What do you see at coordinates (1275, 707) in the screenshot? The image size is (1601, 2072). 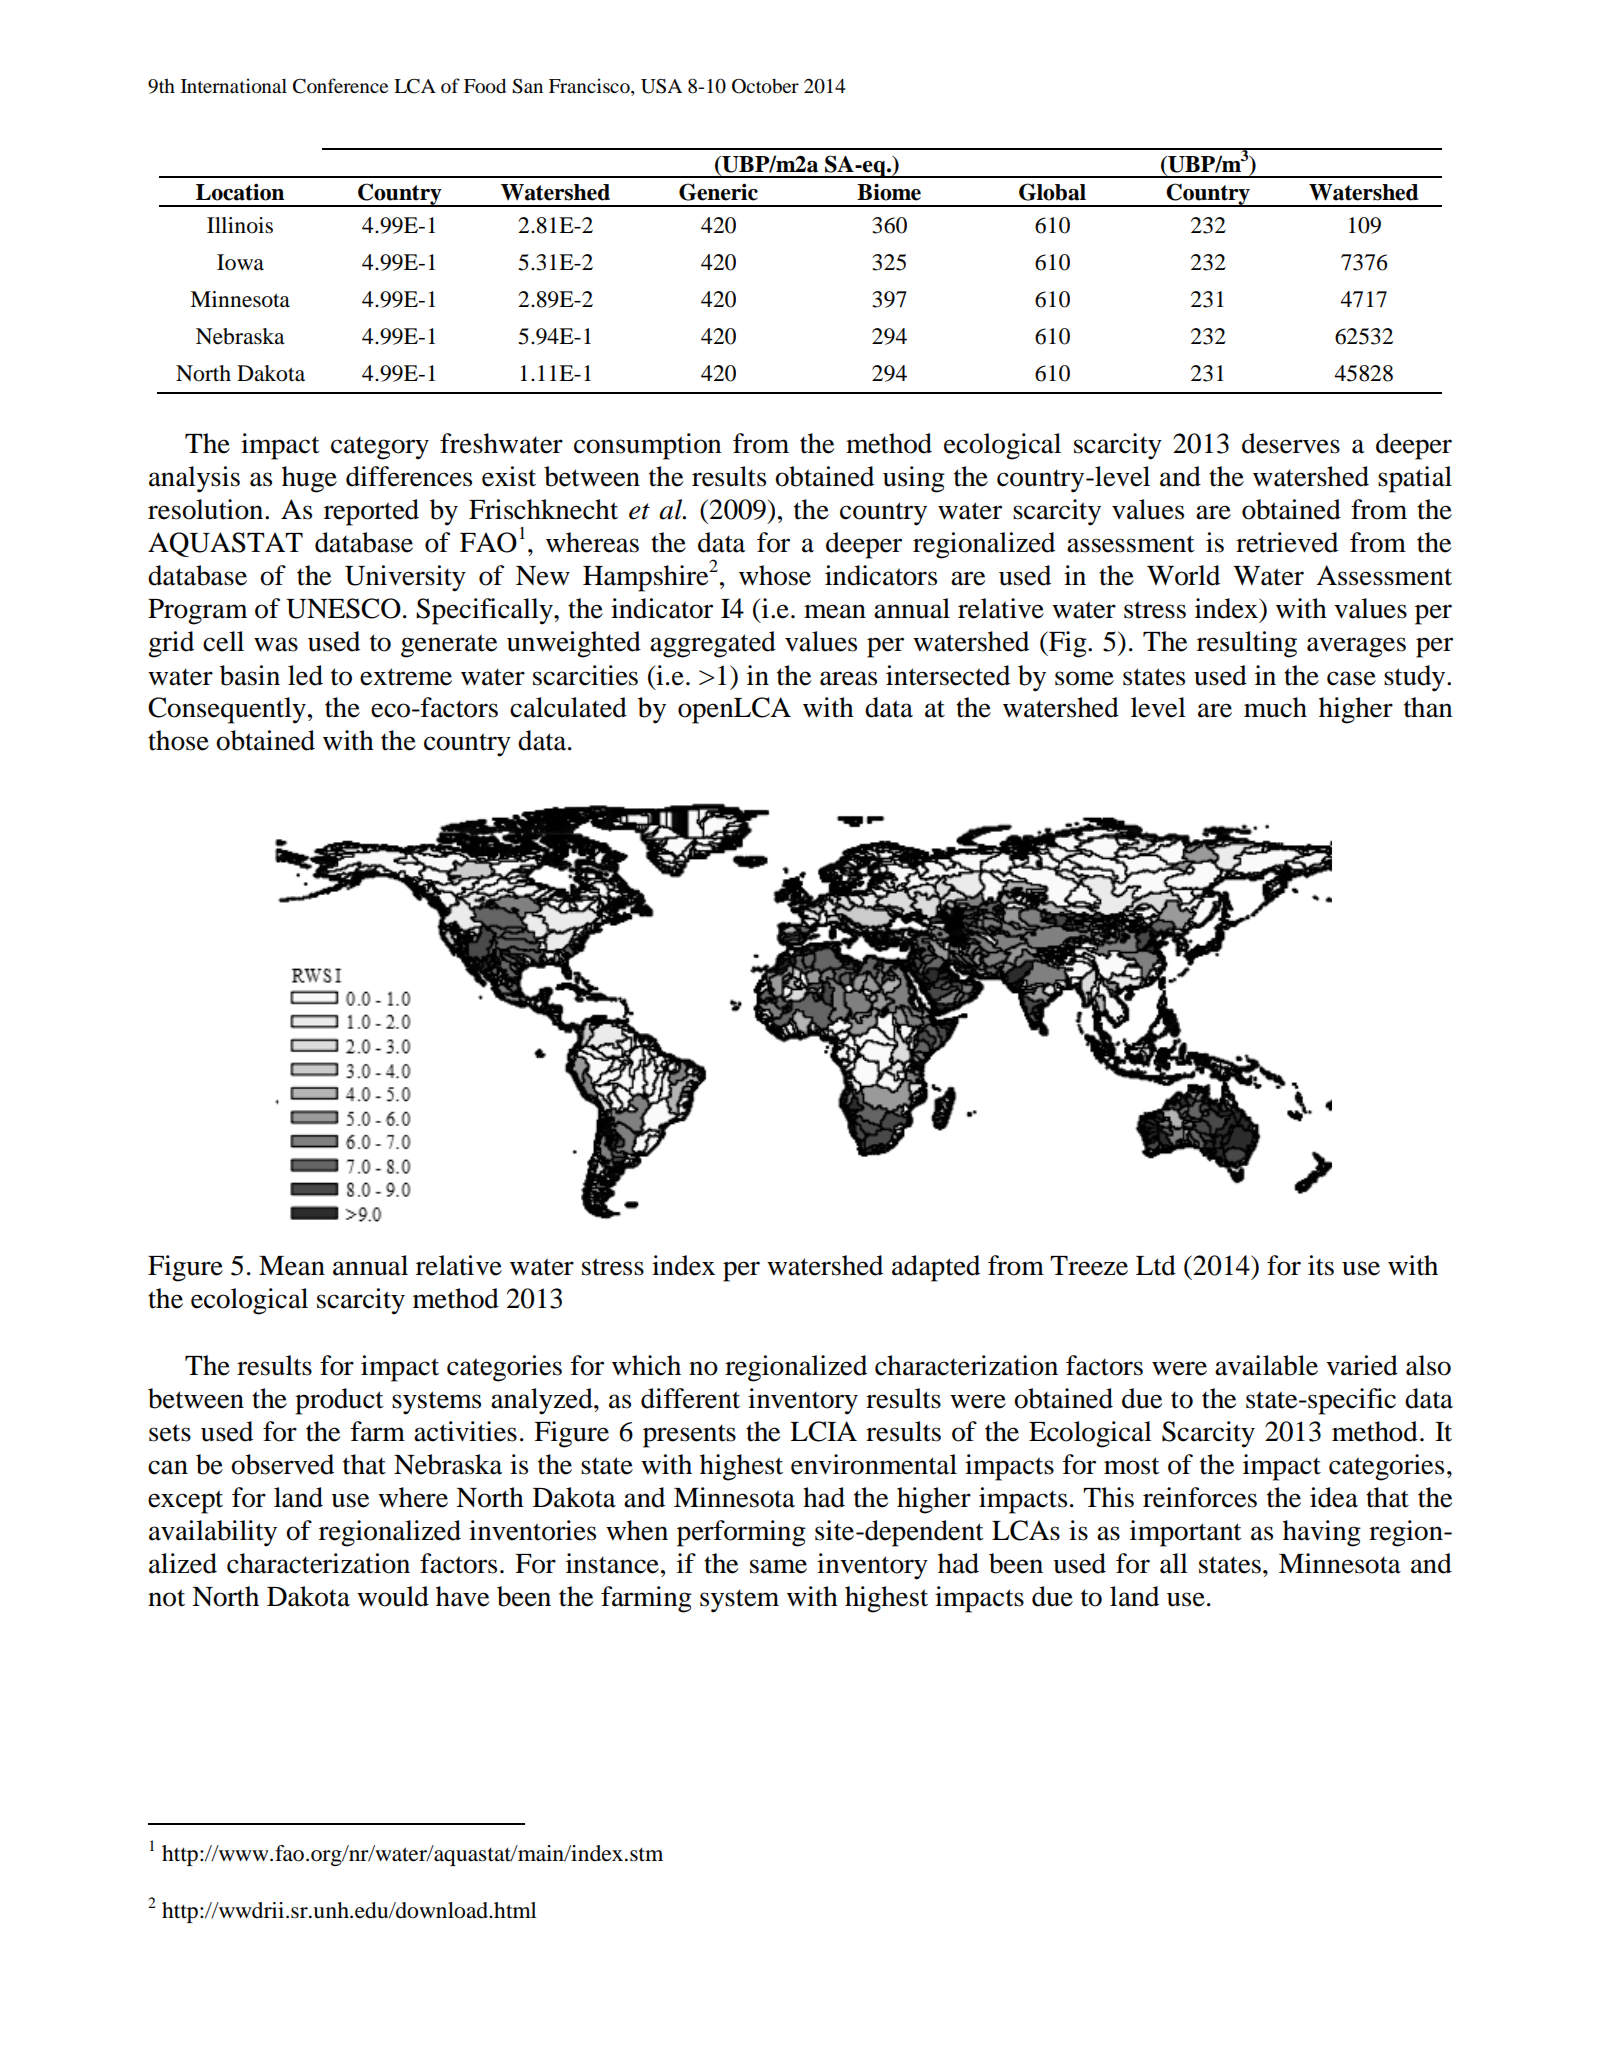 I see `much` at bounding box center [1275, 707].
